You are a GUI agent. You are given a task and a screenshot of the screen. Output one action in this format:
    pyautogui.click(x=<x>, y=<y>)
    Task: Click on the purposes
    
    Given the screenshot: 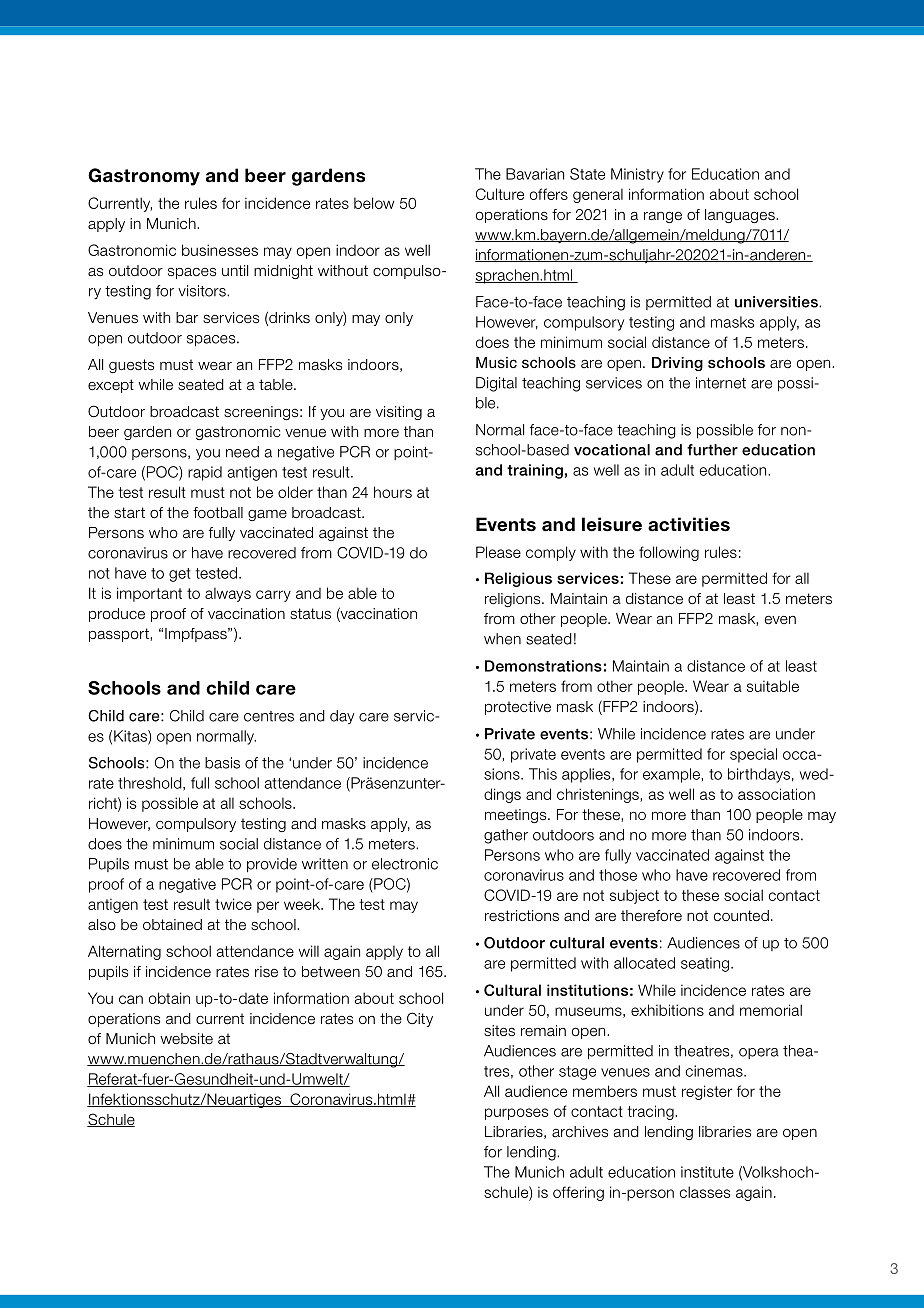 What is the action you would take?
    pyautogui.click(x=516, y=1114)
